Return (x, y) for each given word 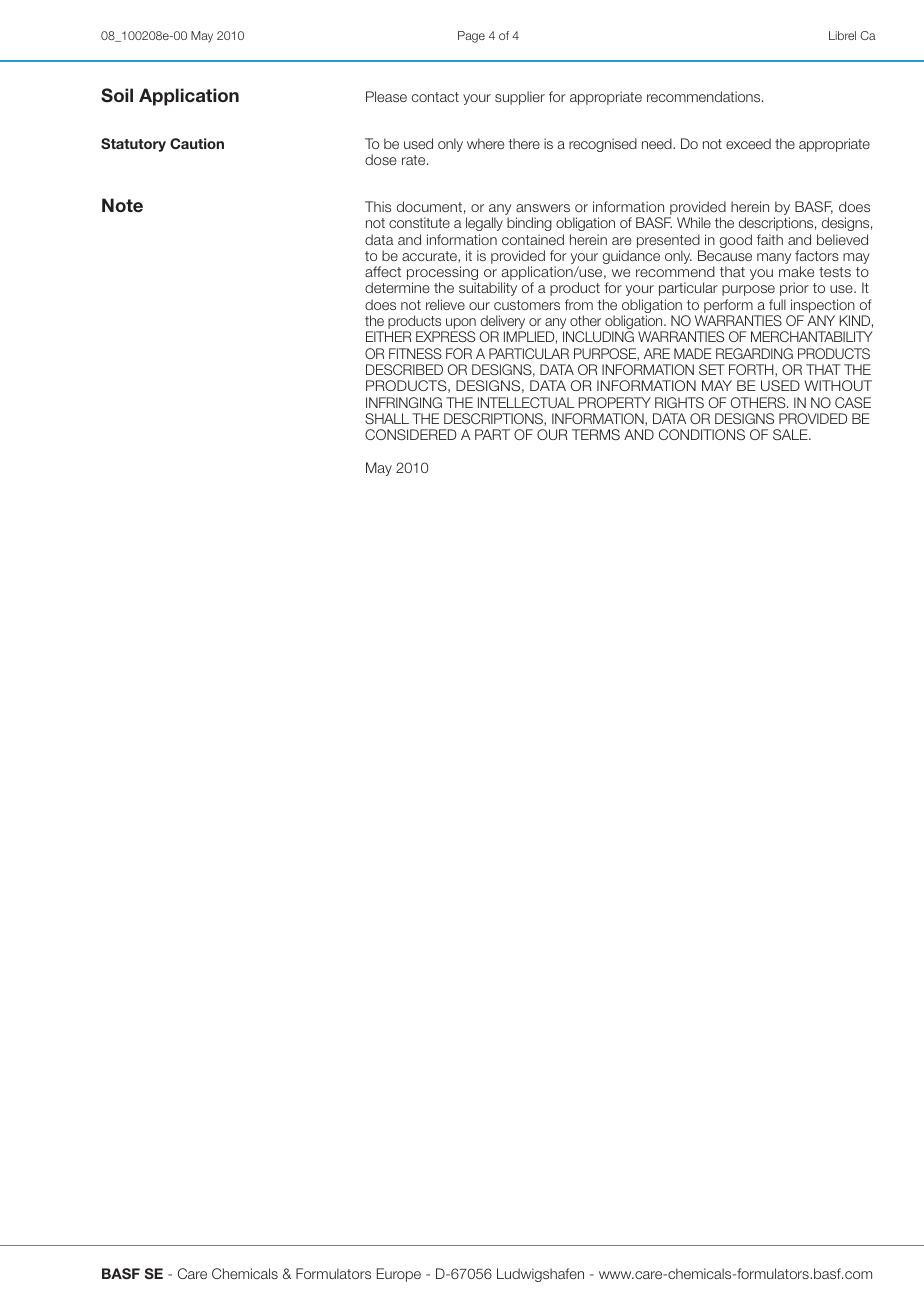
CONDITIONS (702, 434)
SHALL (387, 418)
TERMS (596, 434)
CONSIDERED (411, 434)
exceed (748, 143)
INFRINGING (404, 402)
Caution (197, 143)
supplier (520, 98)
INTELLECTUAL (526, 402)
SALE (791, 434)
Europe (399, 1275)
